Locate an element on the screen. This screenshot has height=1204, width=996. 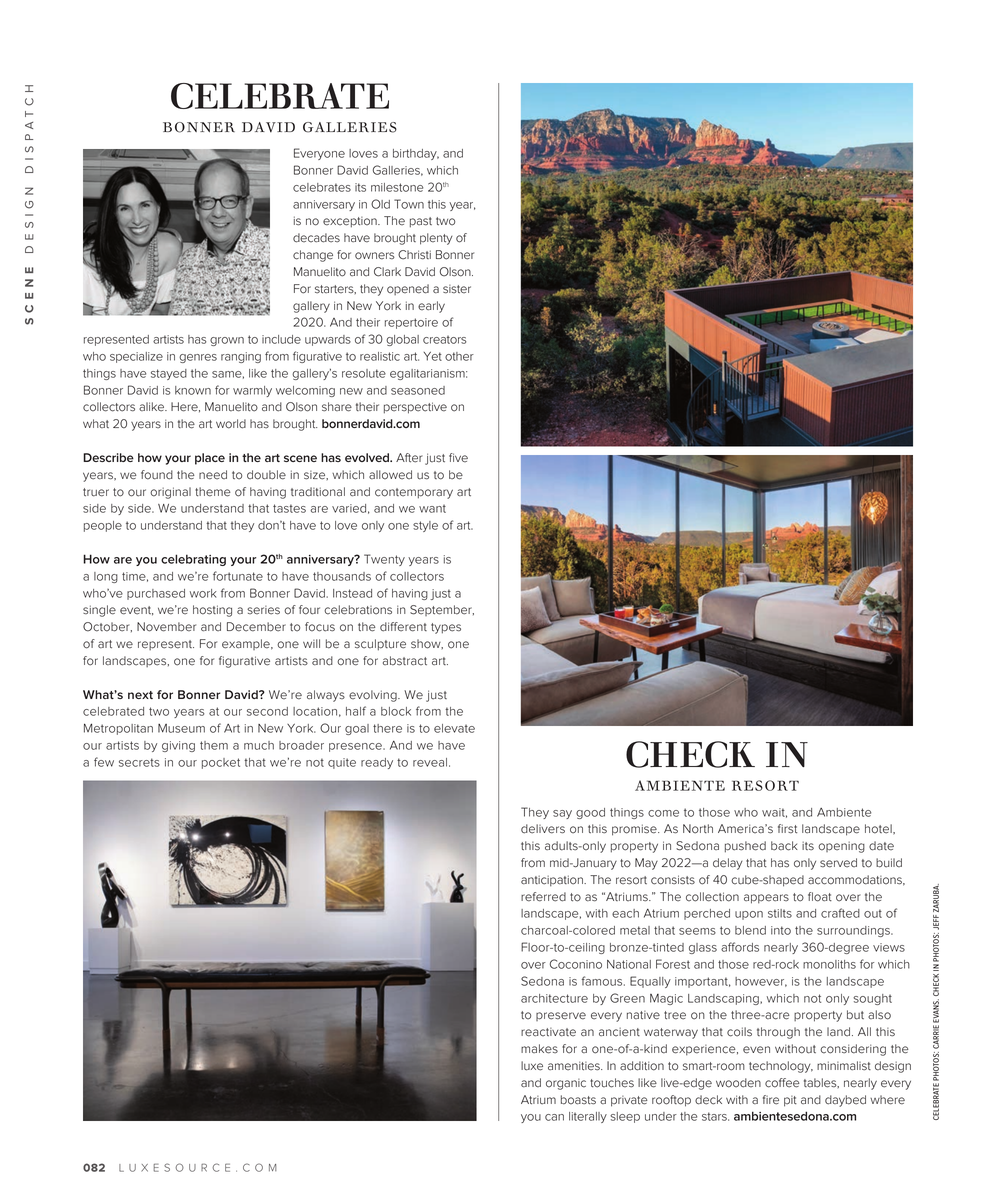
referred is located at coordinates (543, 897).
